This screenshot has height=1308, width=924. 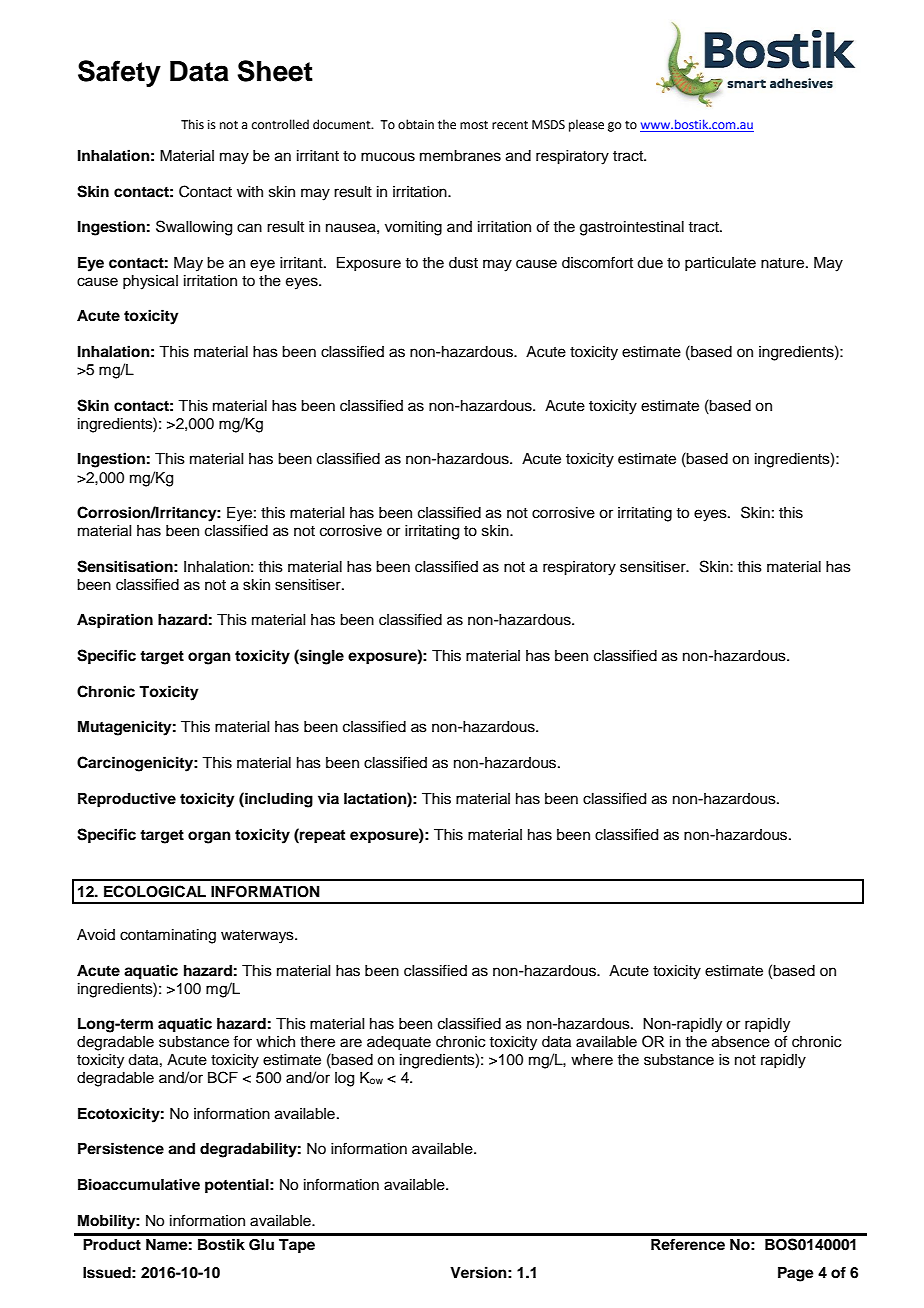 What do you see at coordinates (119, 73) in the screenshot?
I see `Safety` at bounding box center [119, 73].
